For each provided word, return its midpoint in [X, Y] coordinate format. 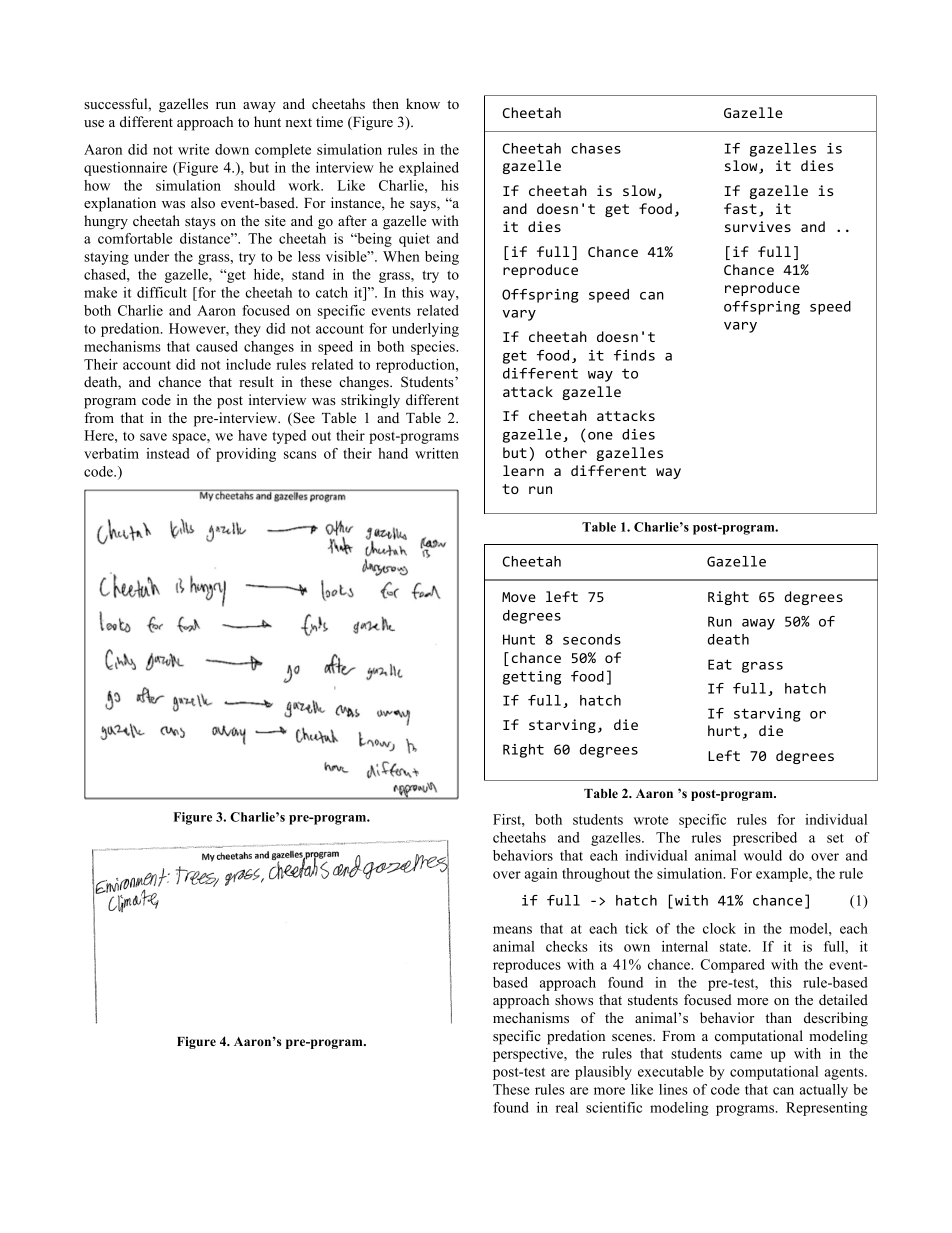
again [541, 875]
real [567, 1107]
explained [429, 169]
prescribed [765, 839]
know [423, 103]
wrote [651, 820]
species [434, 348]
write [193, 149]
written [437, 453]
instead [168, 453]
